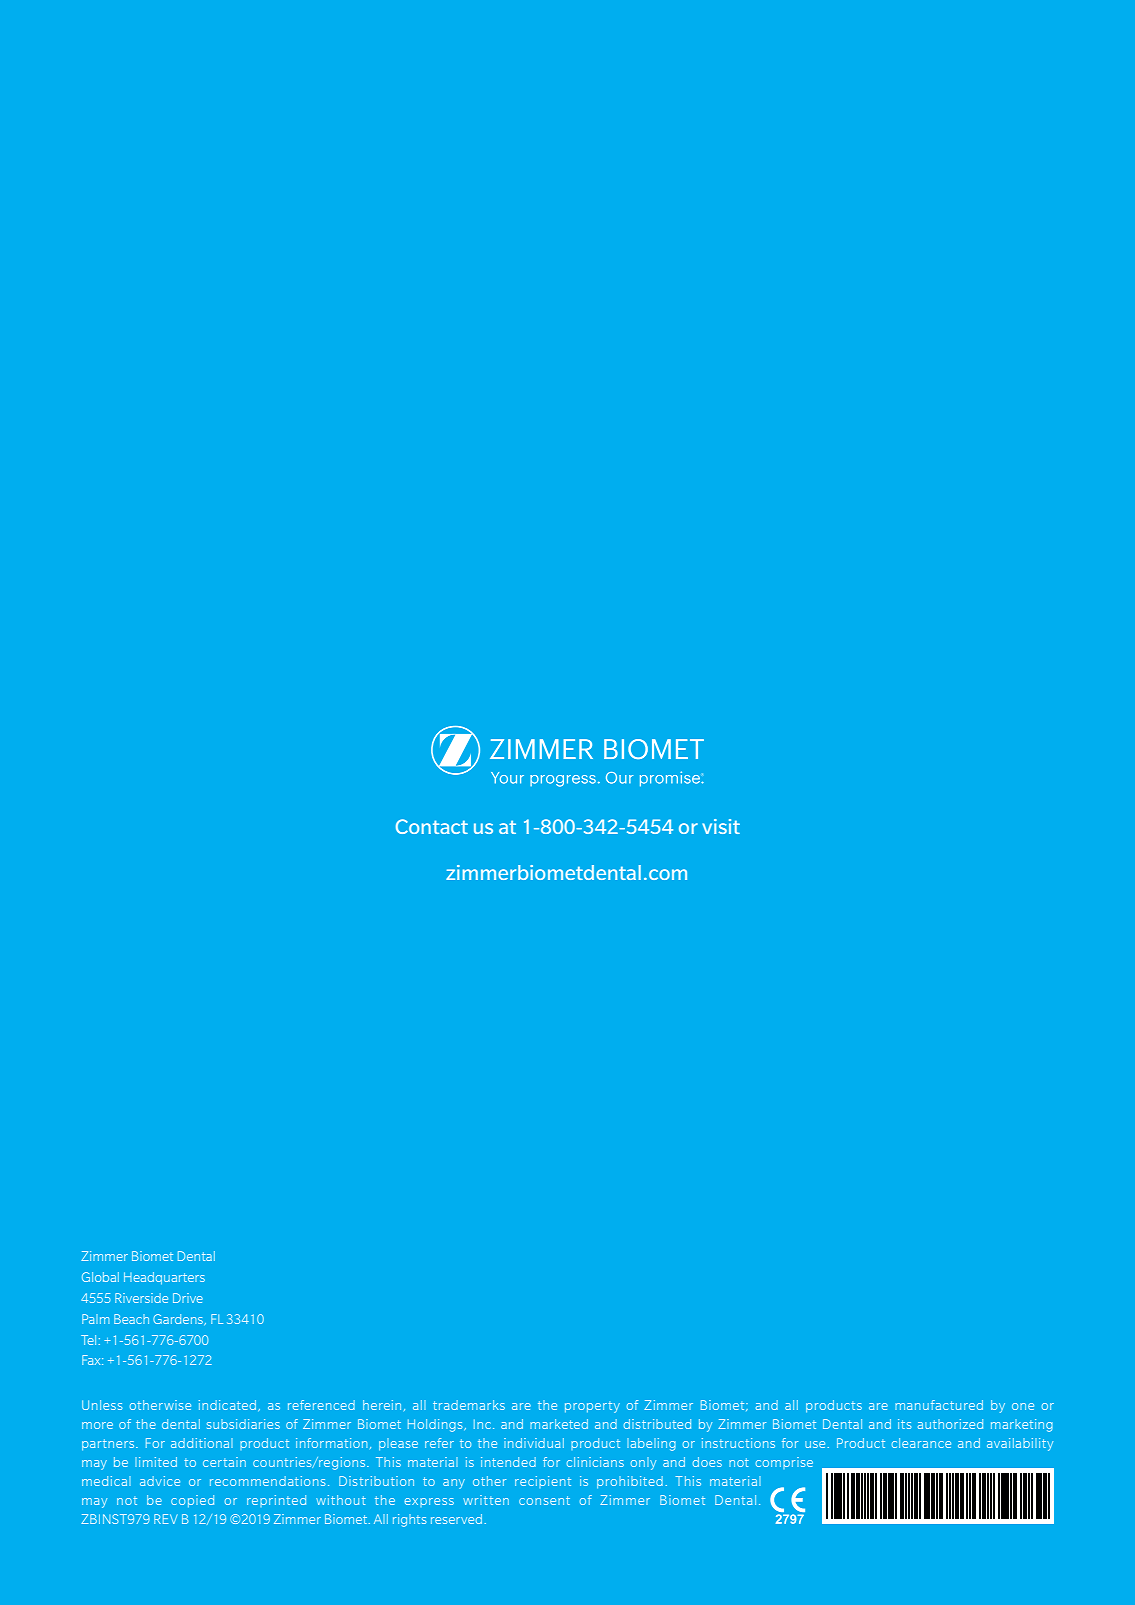 The image size is (1135, 1605). I want to click on clearance, so click(921, 1443).
